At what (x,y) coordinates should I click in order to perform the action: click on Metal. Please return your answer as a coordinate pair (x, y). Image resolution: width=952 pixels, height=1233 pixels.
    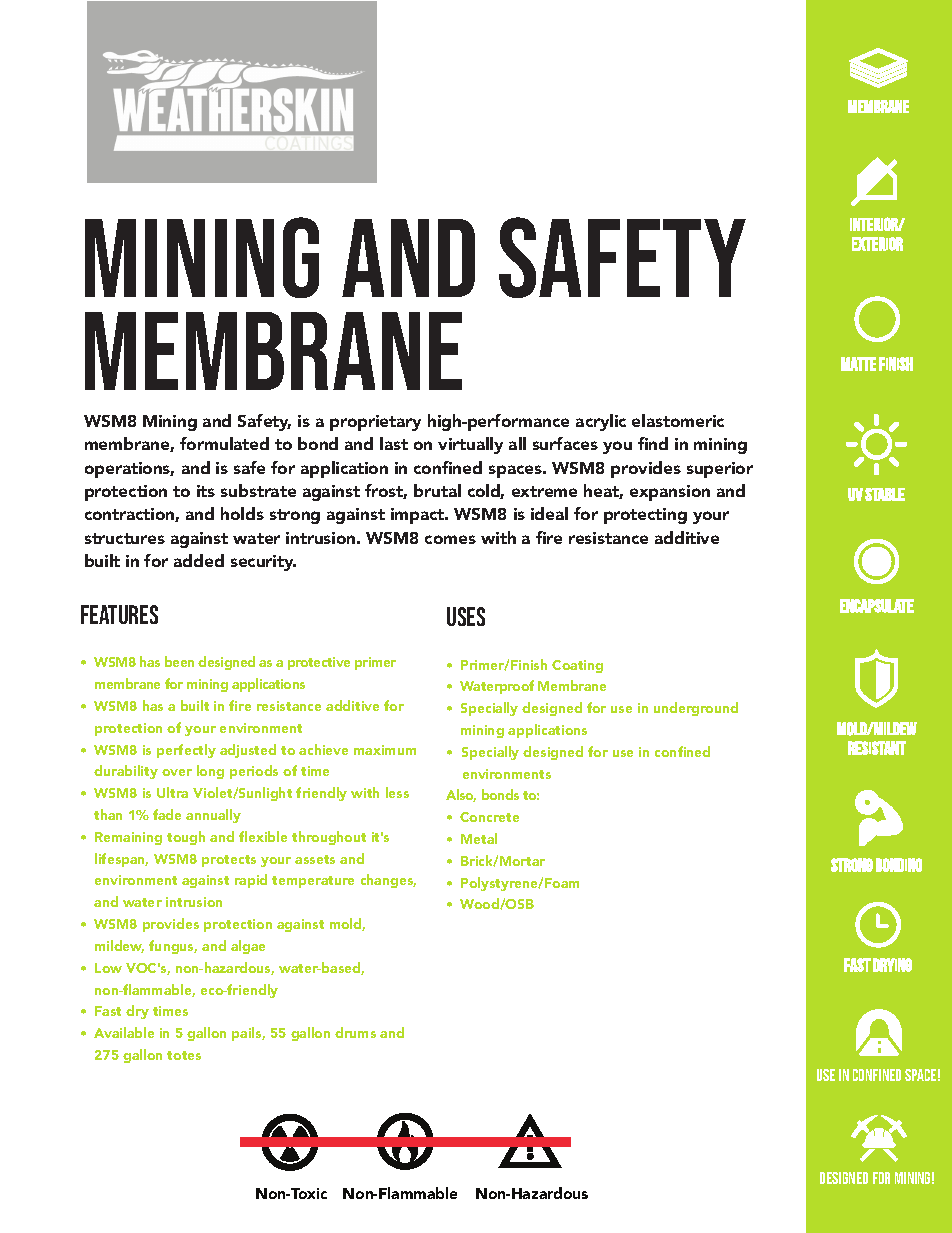
    Looking at the image, I should click on (479, 838).
